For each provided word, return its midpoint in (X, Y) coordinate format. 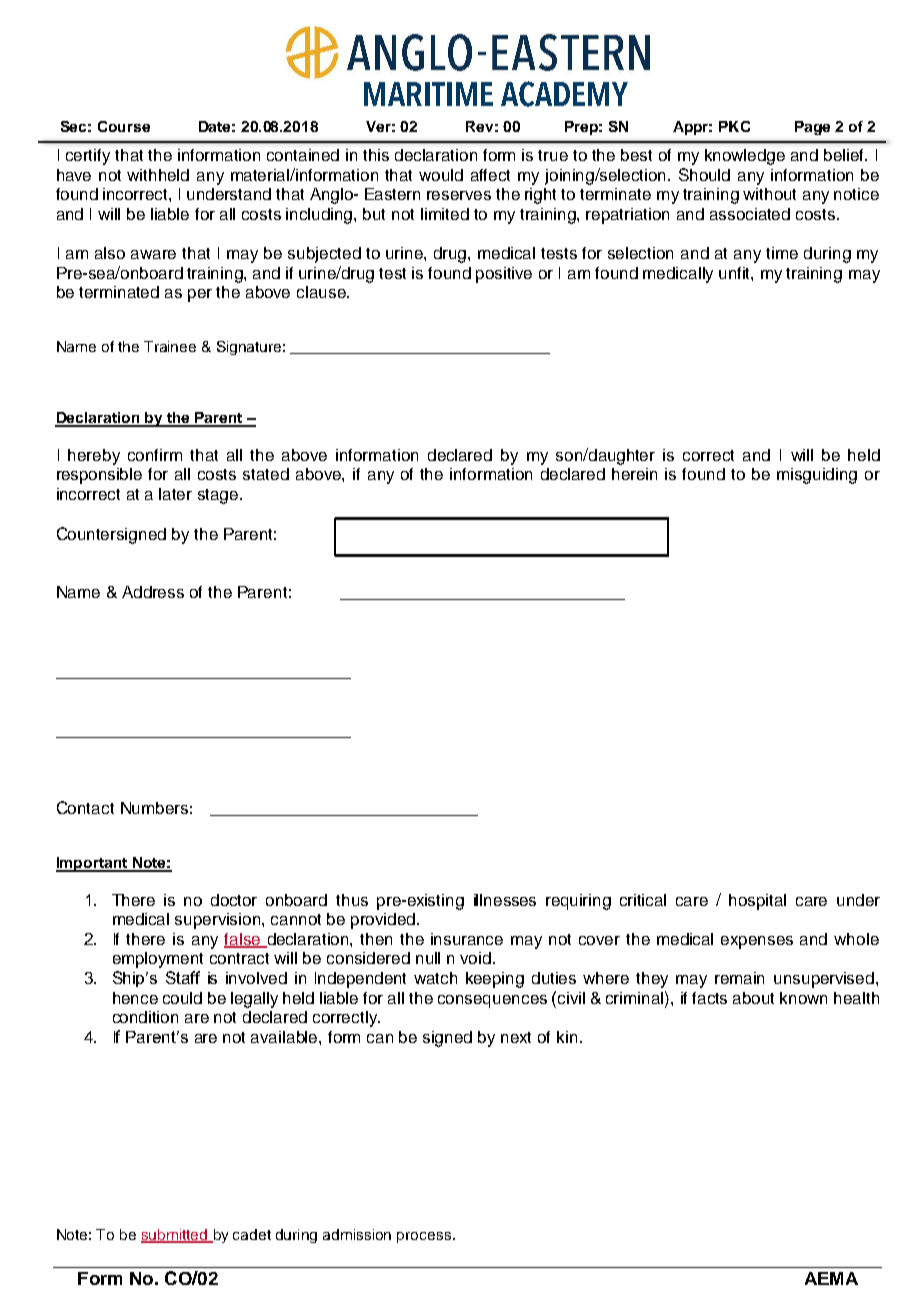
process (425, 1237)
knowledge (745, 157)
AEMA (831, 1278)
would (441, 175)
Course (124, 126)
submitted (175, 1236)
